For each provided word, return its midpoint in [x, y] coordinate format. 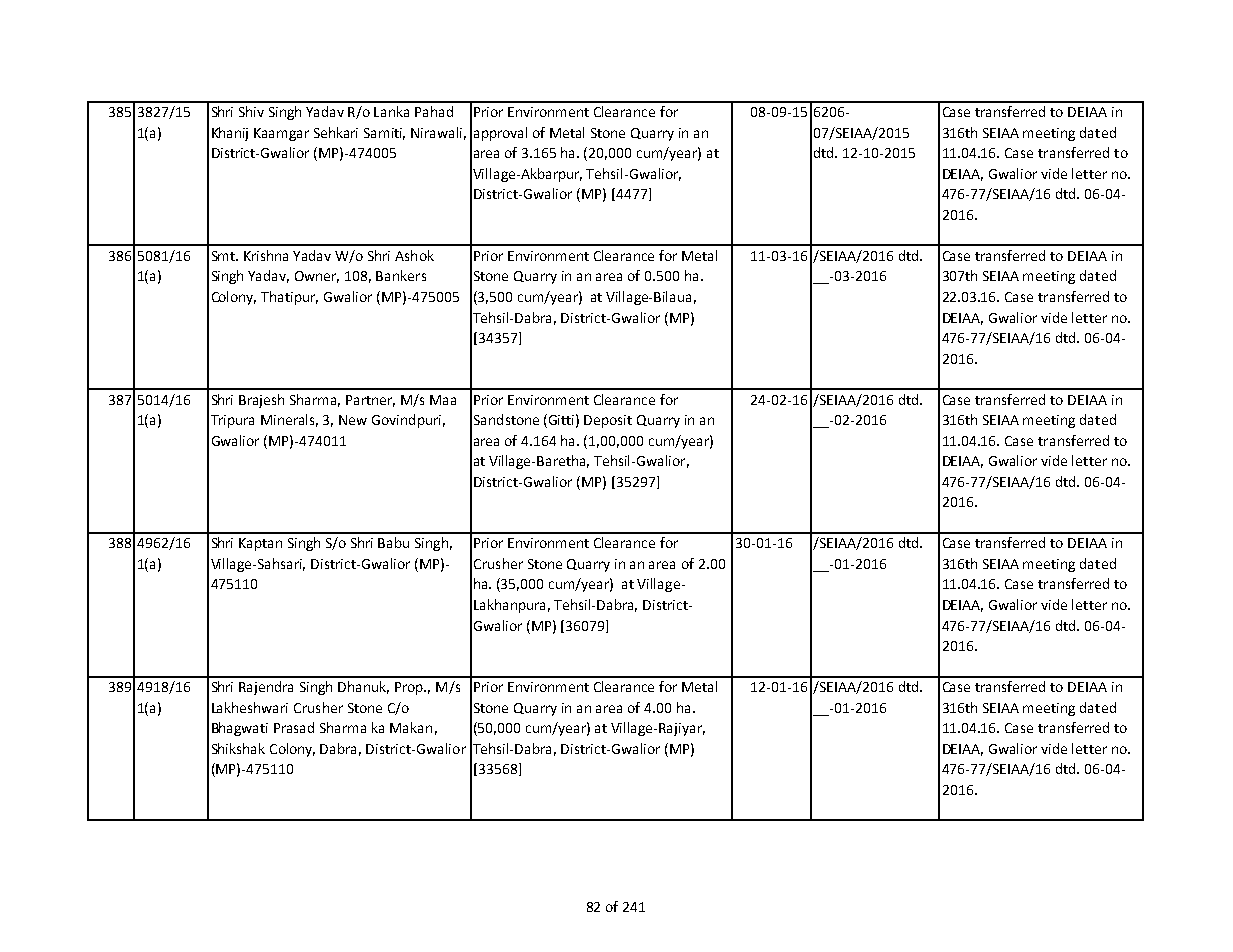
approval [500, 134]
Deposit [608, 421]
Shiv [251, 111]
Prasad [294, 727]
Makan [411, 727]
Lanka [391, 111]
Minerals [289, 420]
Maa [443, 400]
